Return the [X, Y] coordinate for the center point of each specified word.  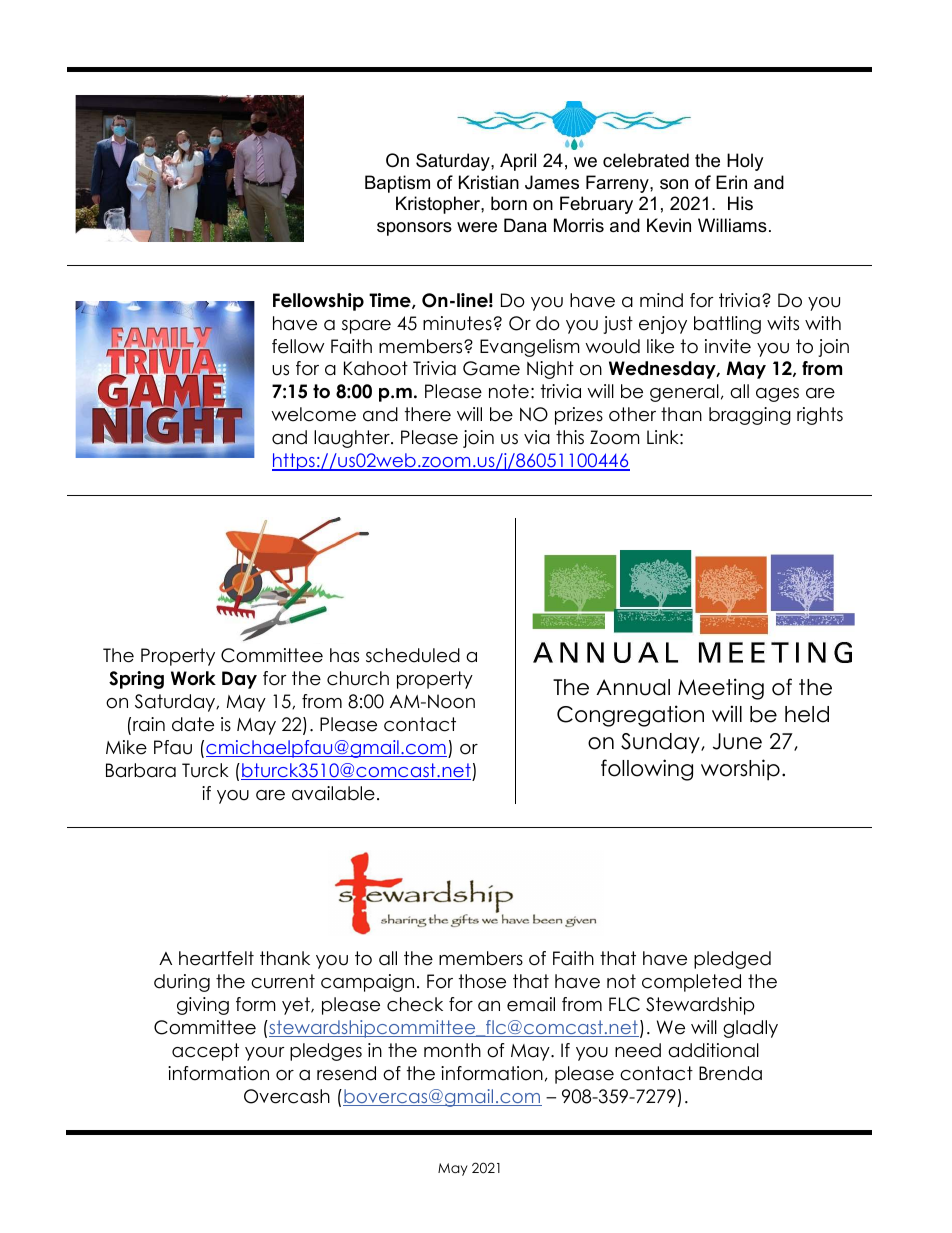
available [333, 793]
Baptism [397, 184]
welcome [313, 414]
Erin [731, 182]
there [428, 414]
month [452, 1050]
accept [205, 1052]
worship [740, 770]
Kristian [489, 182]
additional [713, 1050]
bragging [750, 416]
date [193, 724]
